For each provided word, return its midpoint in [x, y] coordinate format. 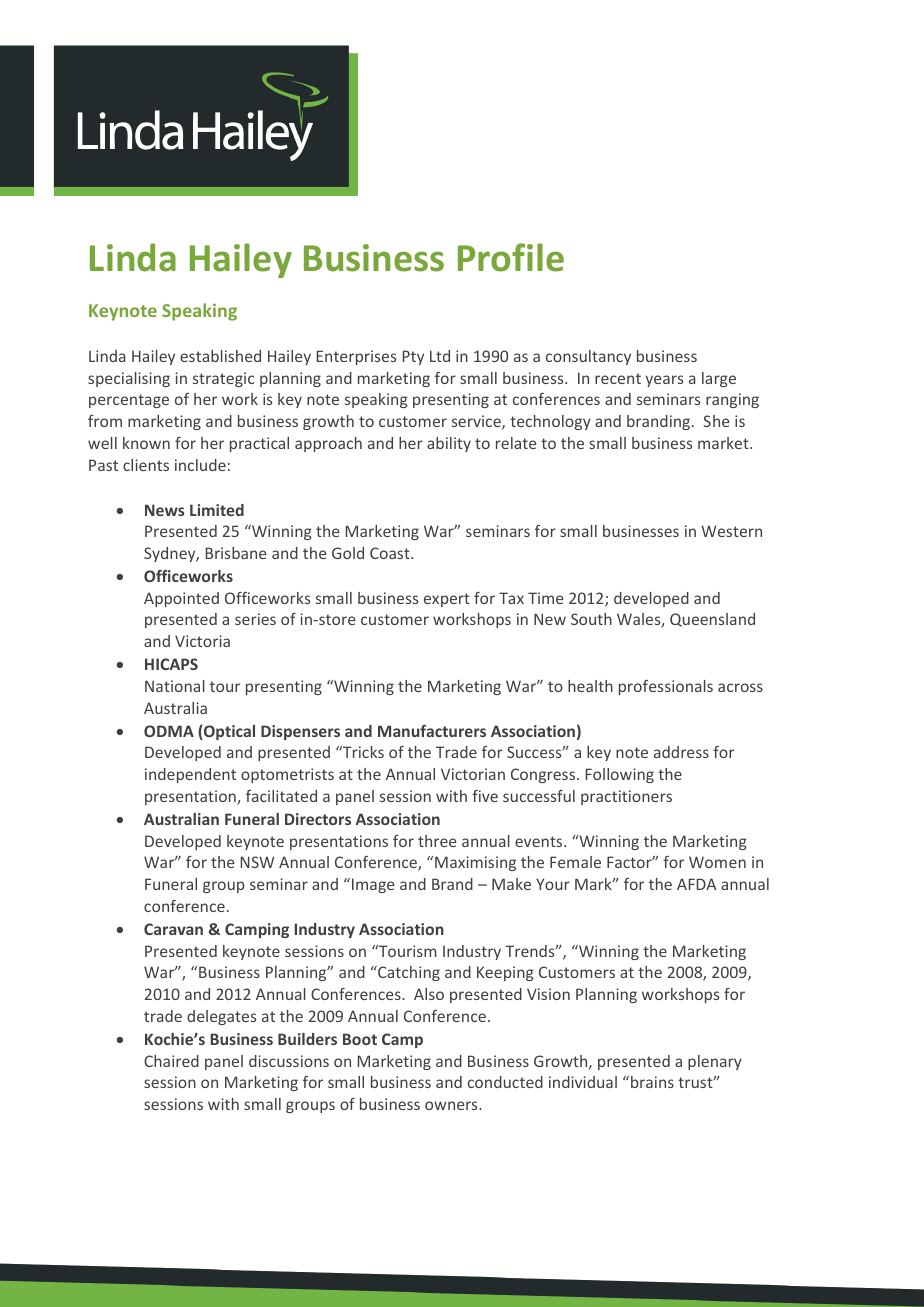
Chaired [171, 1061]
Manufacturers [432, 731]
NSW [257, 862]
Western [731, 531]
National [175, 686]
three [437, 841]
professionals [666, 687]
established [220, 356]
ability [449, 444]
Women [717, 862]
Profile [511, 257]
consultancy [588, 357]
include [200, 465]
